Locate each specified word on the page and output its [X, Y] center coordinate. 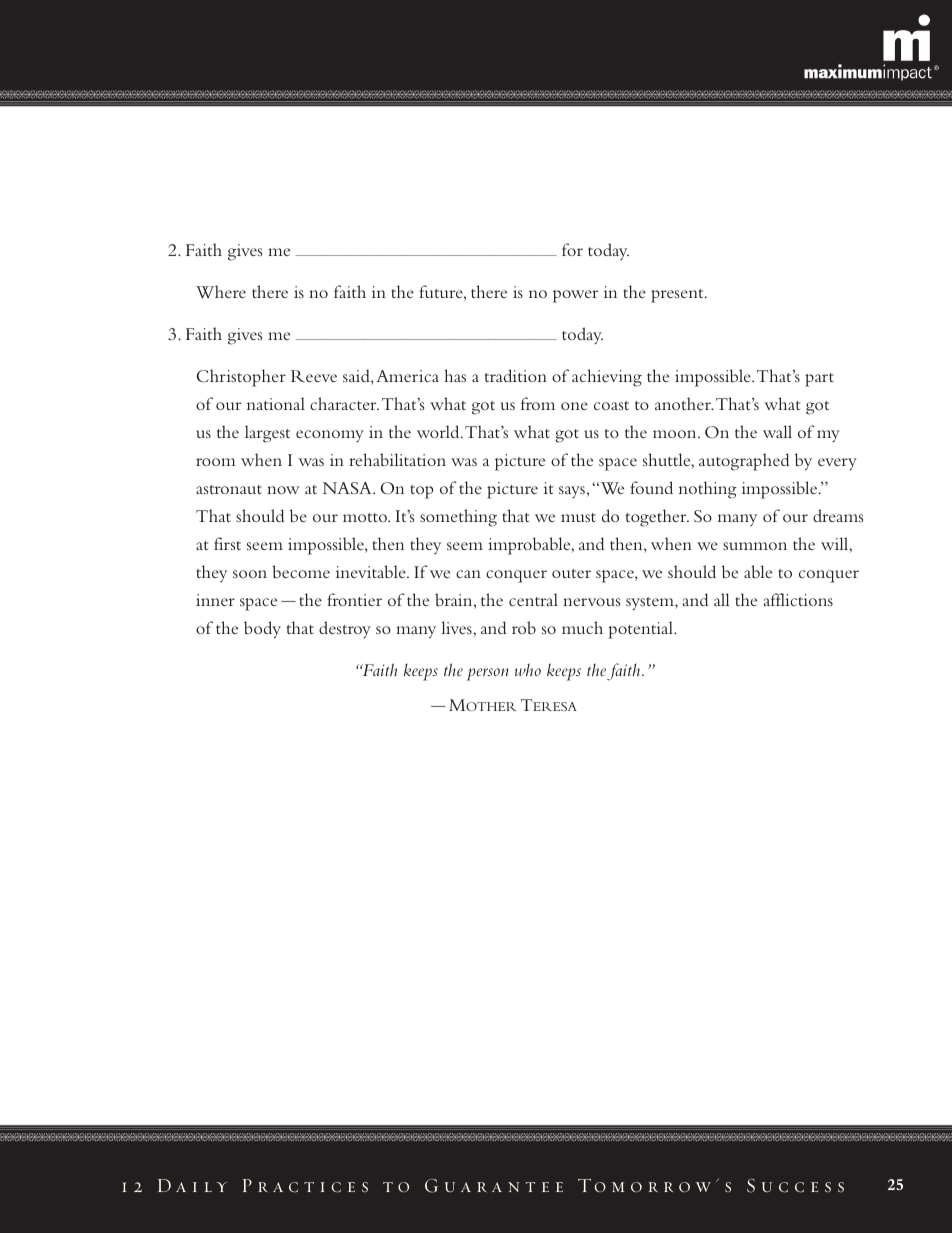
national [276, 403]
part [819, 380]
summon [755, 546]
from [538, 403]
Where [221, 292]
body [262, 630]
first [227, 543]
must [578, 517]
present [678, 296]
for [572, 249]
